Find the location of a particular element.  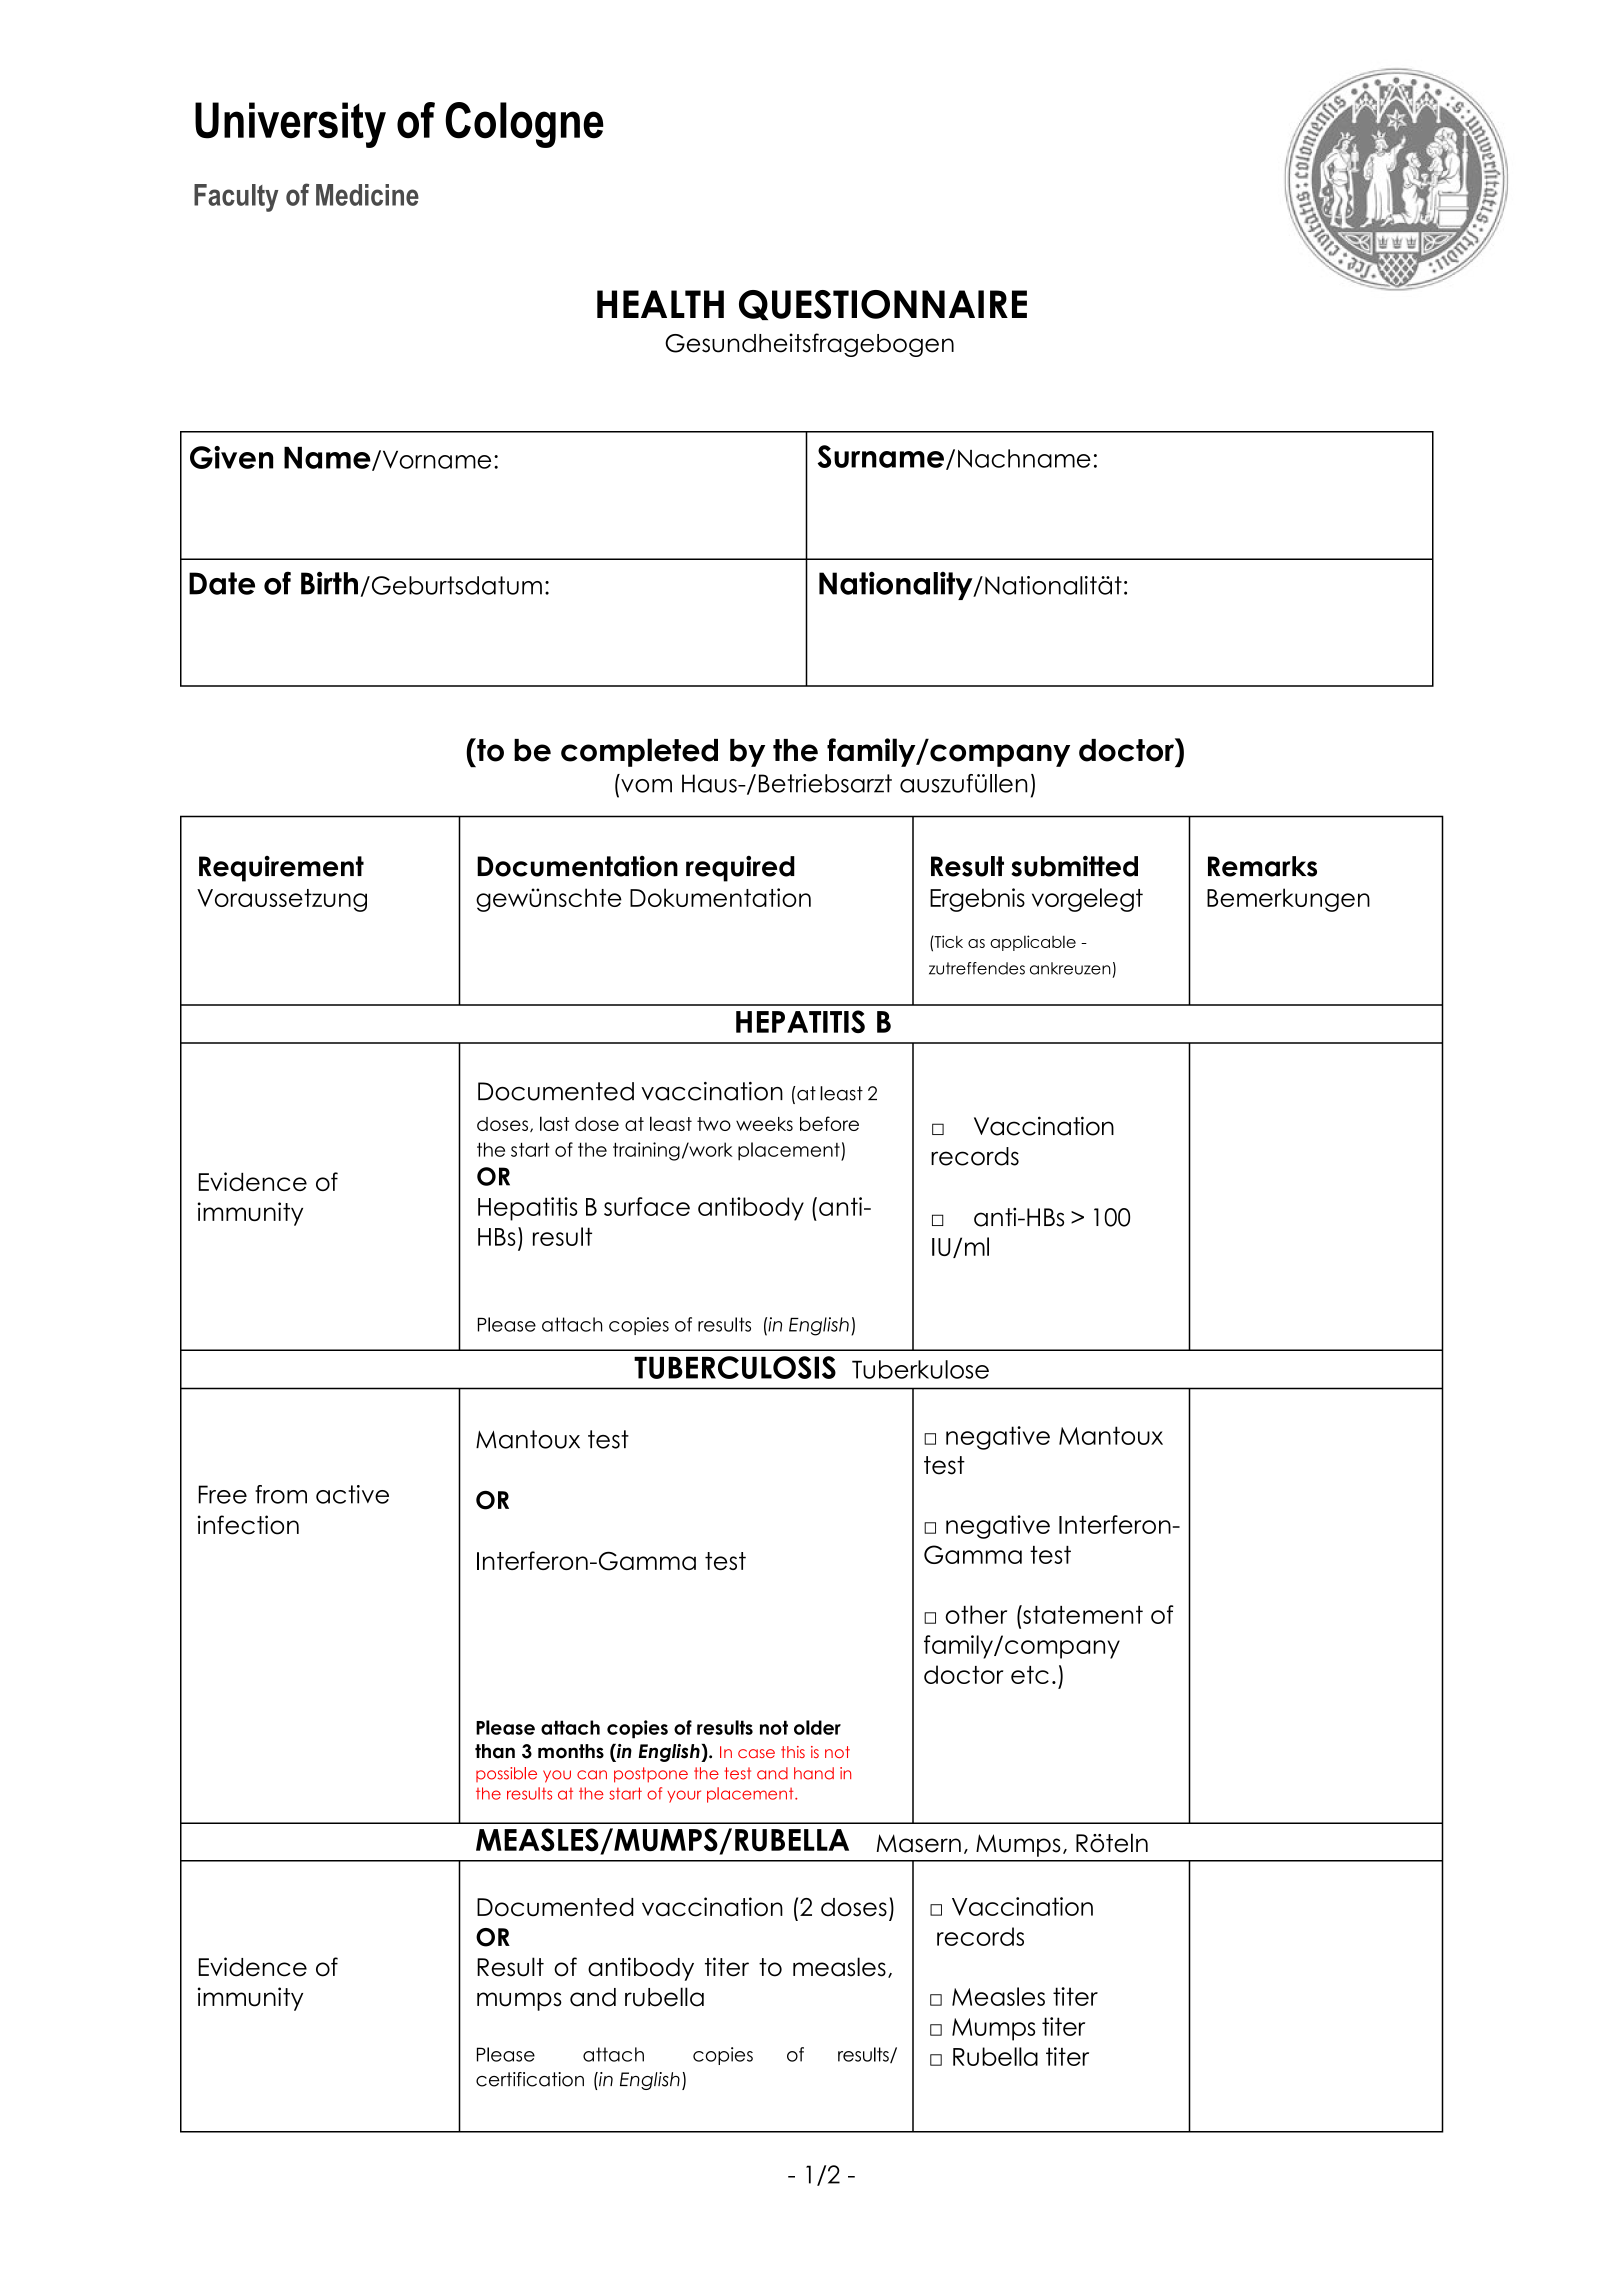

Date is located at coordinates (222, 583).
